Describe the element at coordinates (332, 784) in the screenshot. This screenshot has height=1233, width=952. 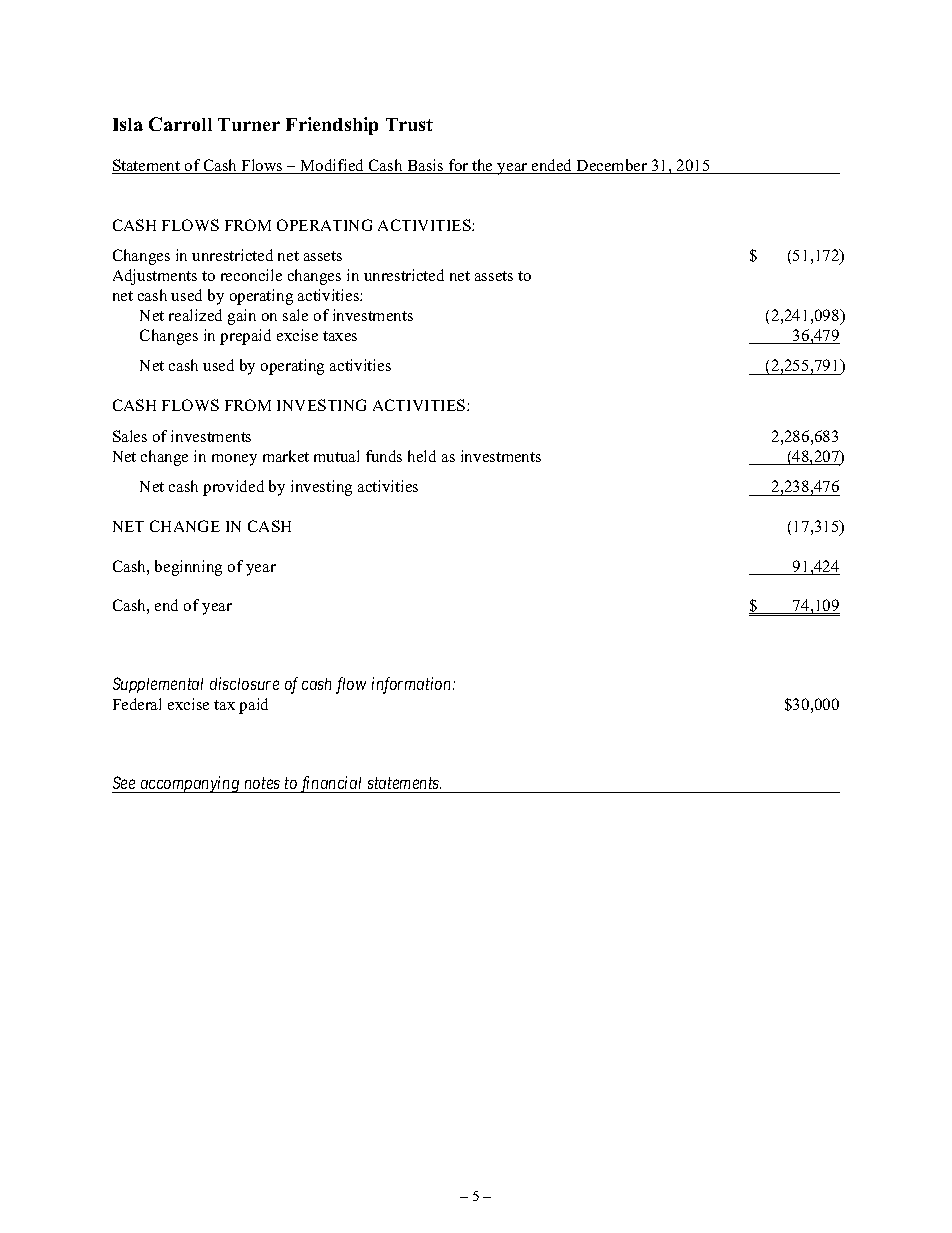
I see `financial` at that location.
